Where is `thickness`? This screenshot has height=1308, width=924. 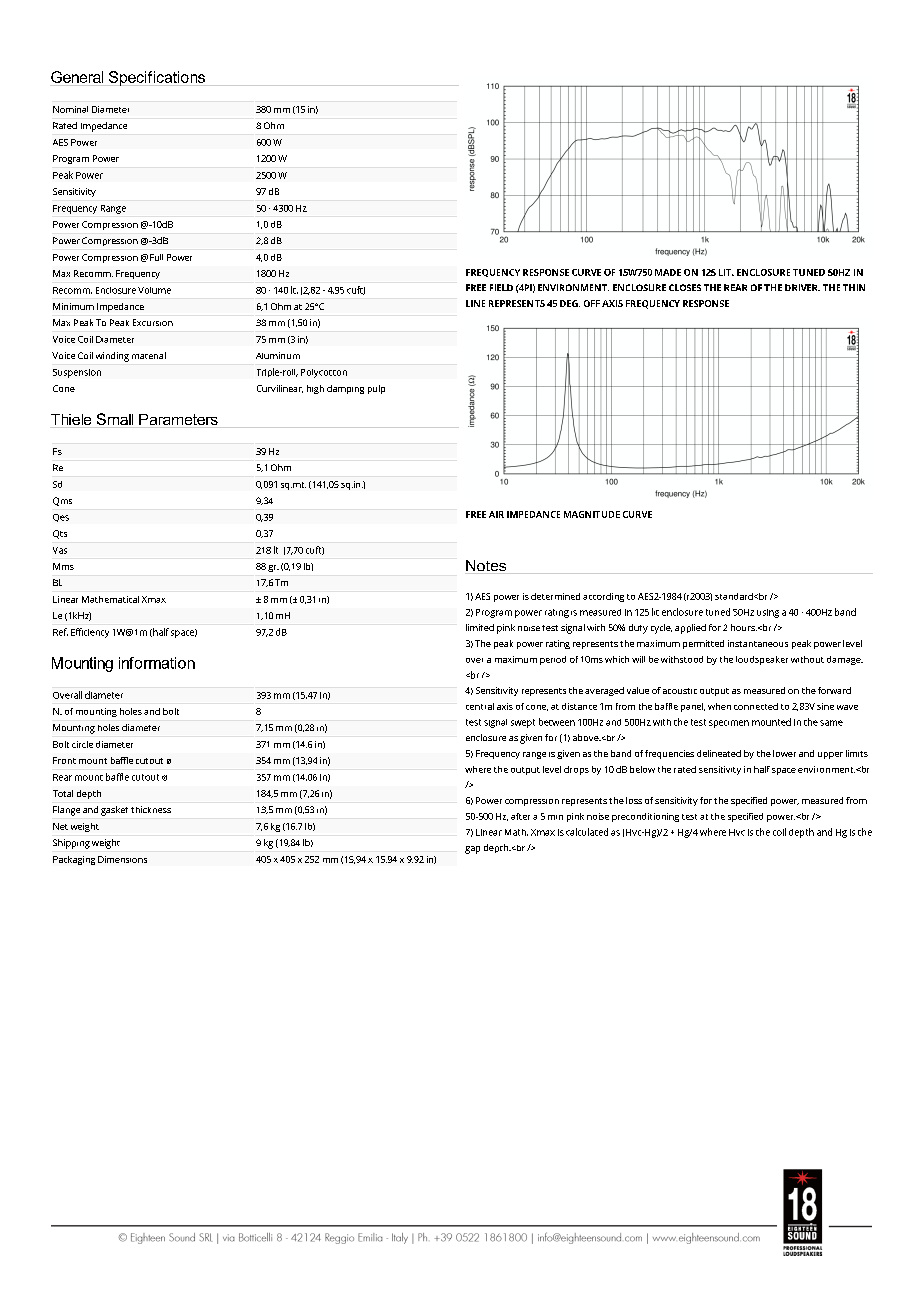 thickness is located at coordinates (151, 809).
